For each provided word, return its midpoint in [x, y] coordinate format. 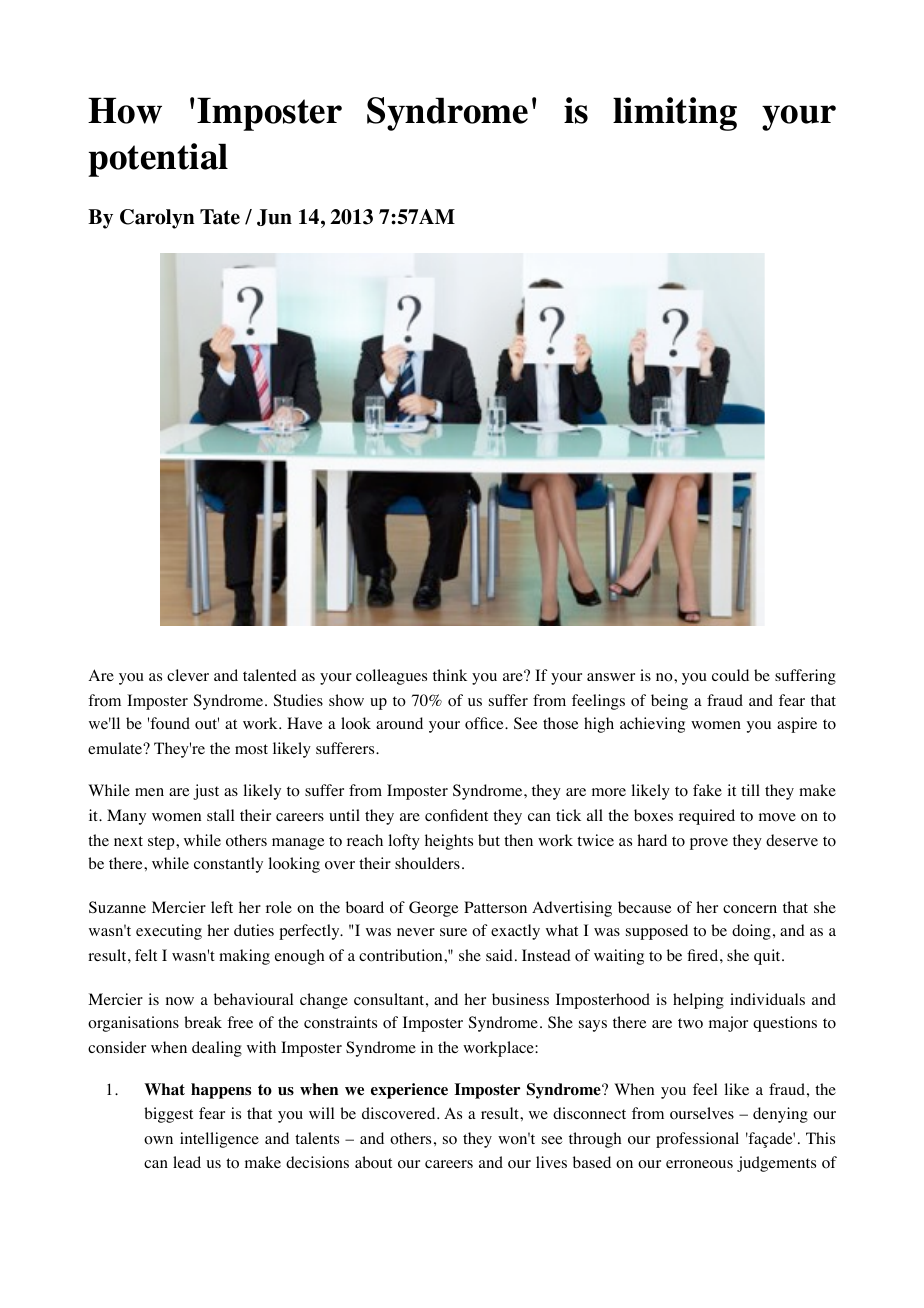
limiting [675, 114]
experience [409, 1091]
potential [158, 160]
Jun [274, 217]
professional [697, 1140]
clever [188, 675]
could [730, 675]
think [450, 675]
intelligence [219, 1140]
